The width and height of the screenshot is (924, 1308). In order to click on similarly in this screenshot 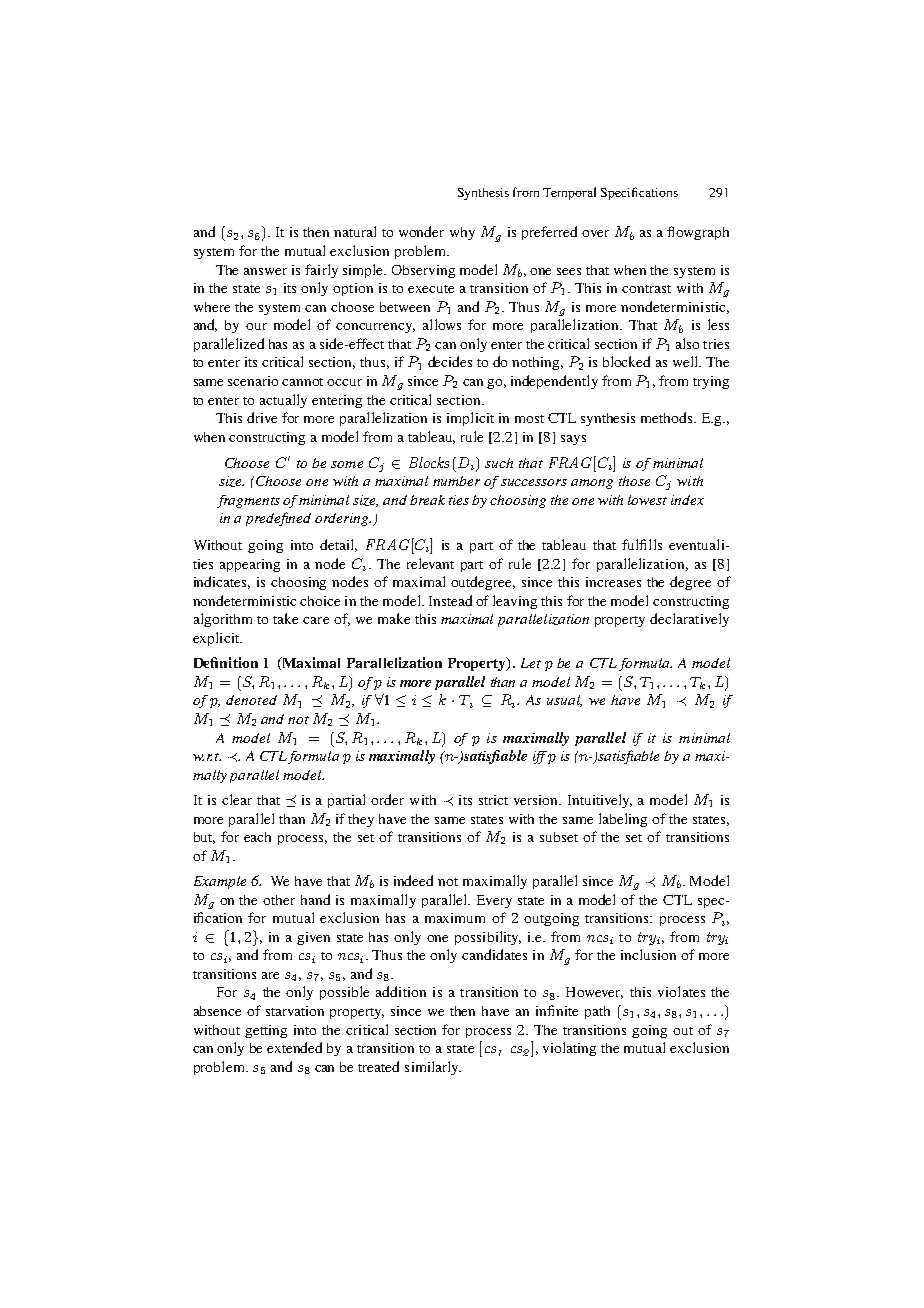, I will do `click(433, 1068)`.
